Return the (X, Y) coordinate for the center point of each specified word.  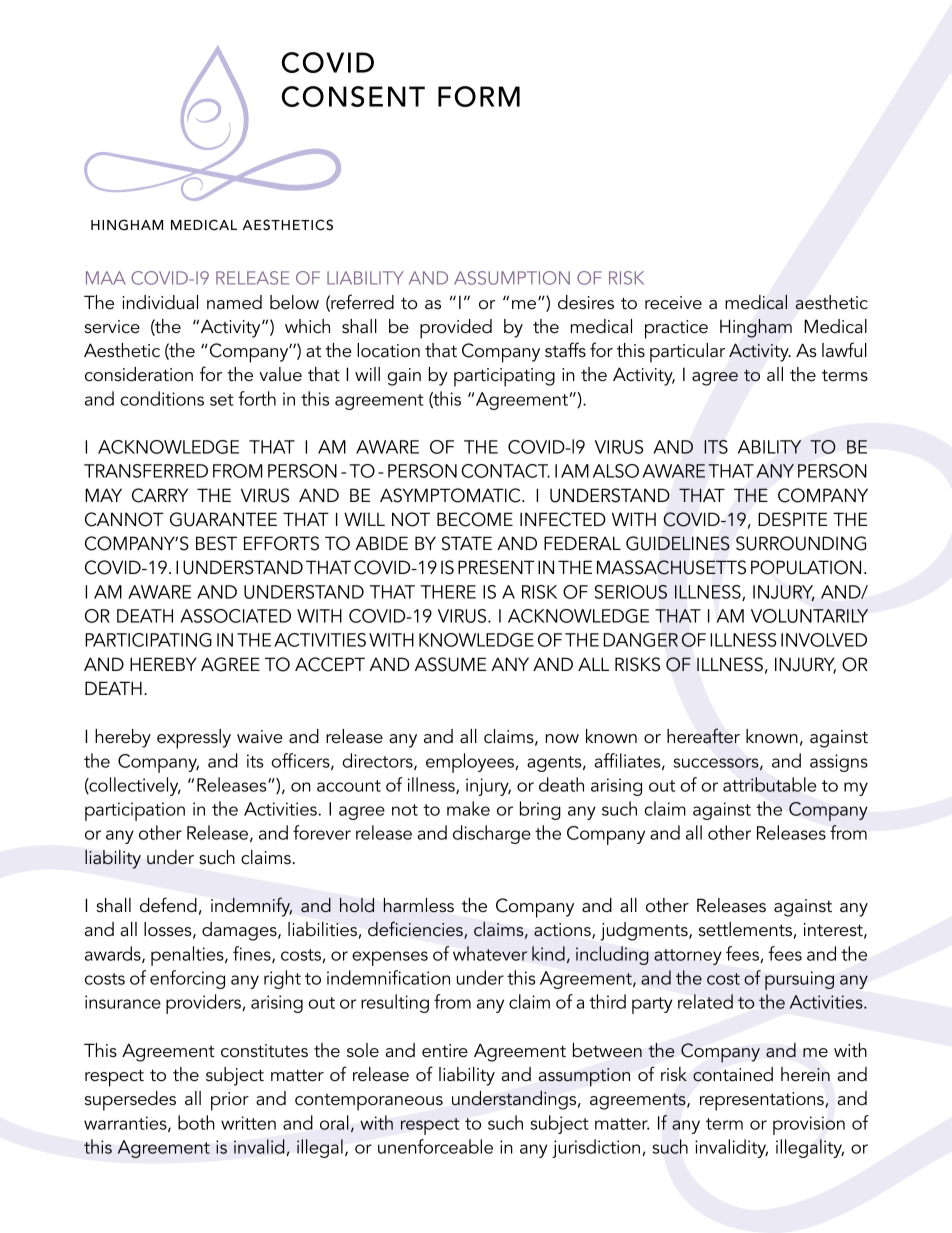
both (196, 1122)
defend (168, 905)
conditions (162, 398)
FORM (479, 96)
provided (456, 329)
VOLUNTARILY (809, 616)
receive (673, 303)
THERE (448, 592)
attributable (770, 784)
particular (687, 353)
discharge (492, 834)
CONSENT (353, 96)
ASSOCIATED (235, 616)
